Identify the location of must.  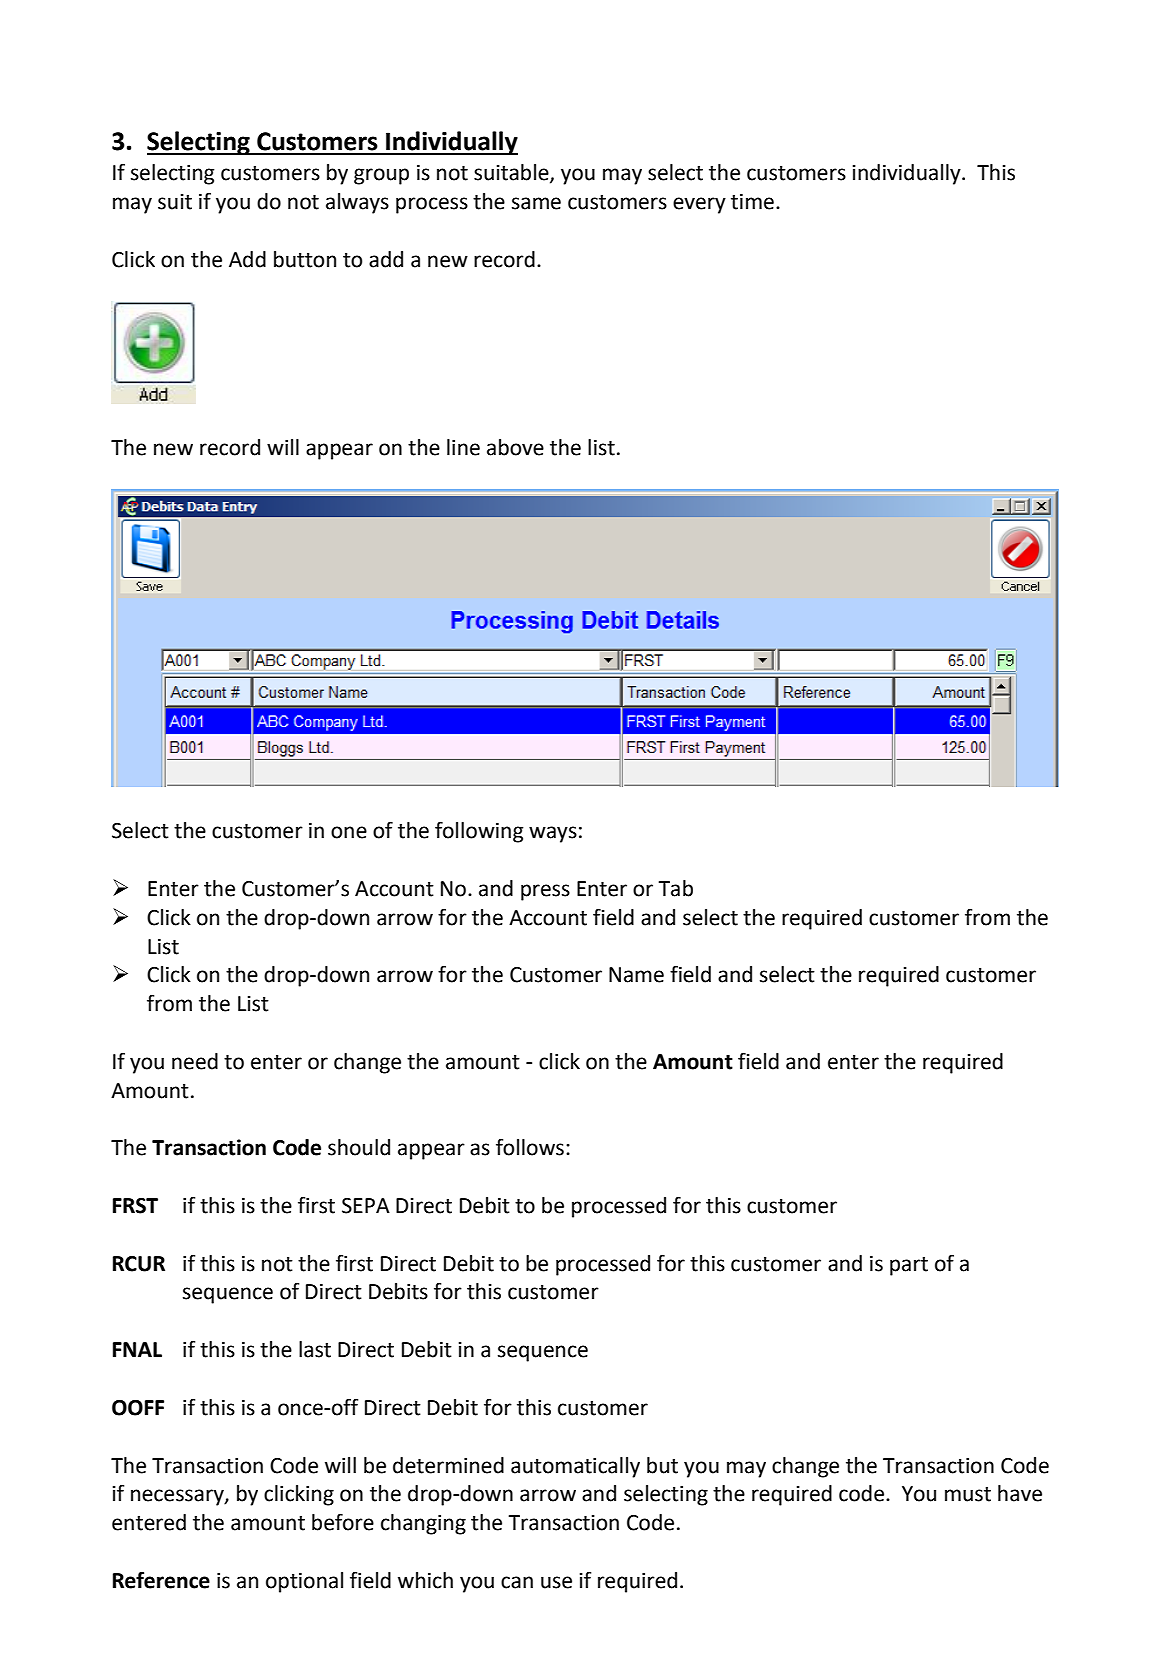
(968, 1494).
